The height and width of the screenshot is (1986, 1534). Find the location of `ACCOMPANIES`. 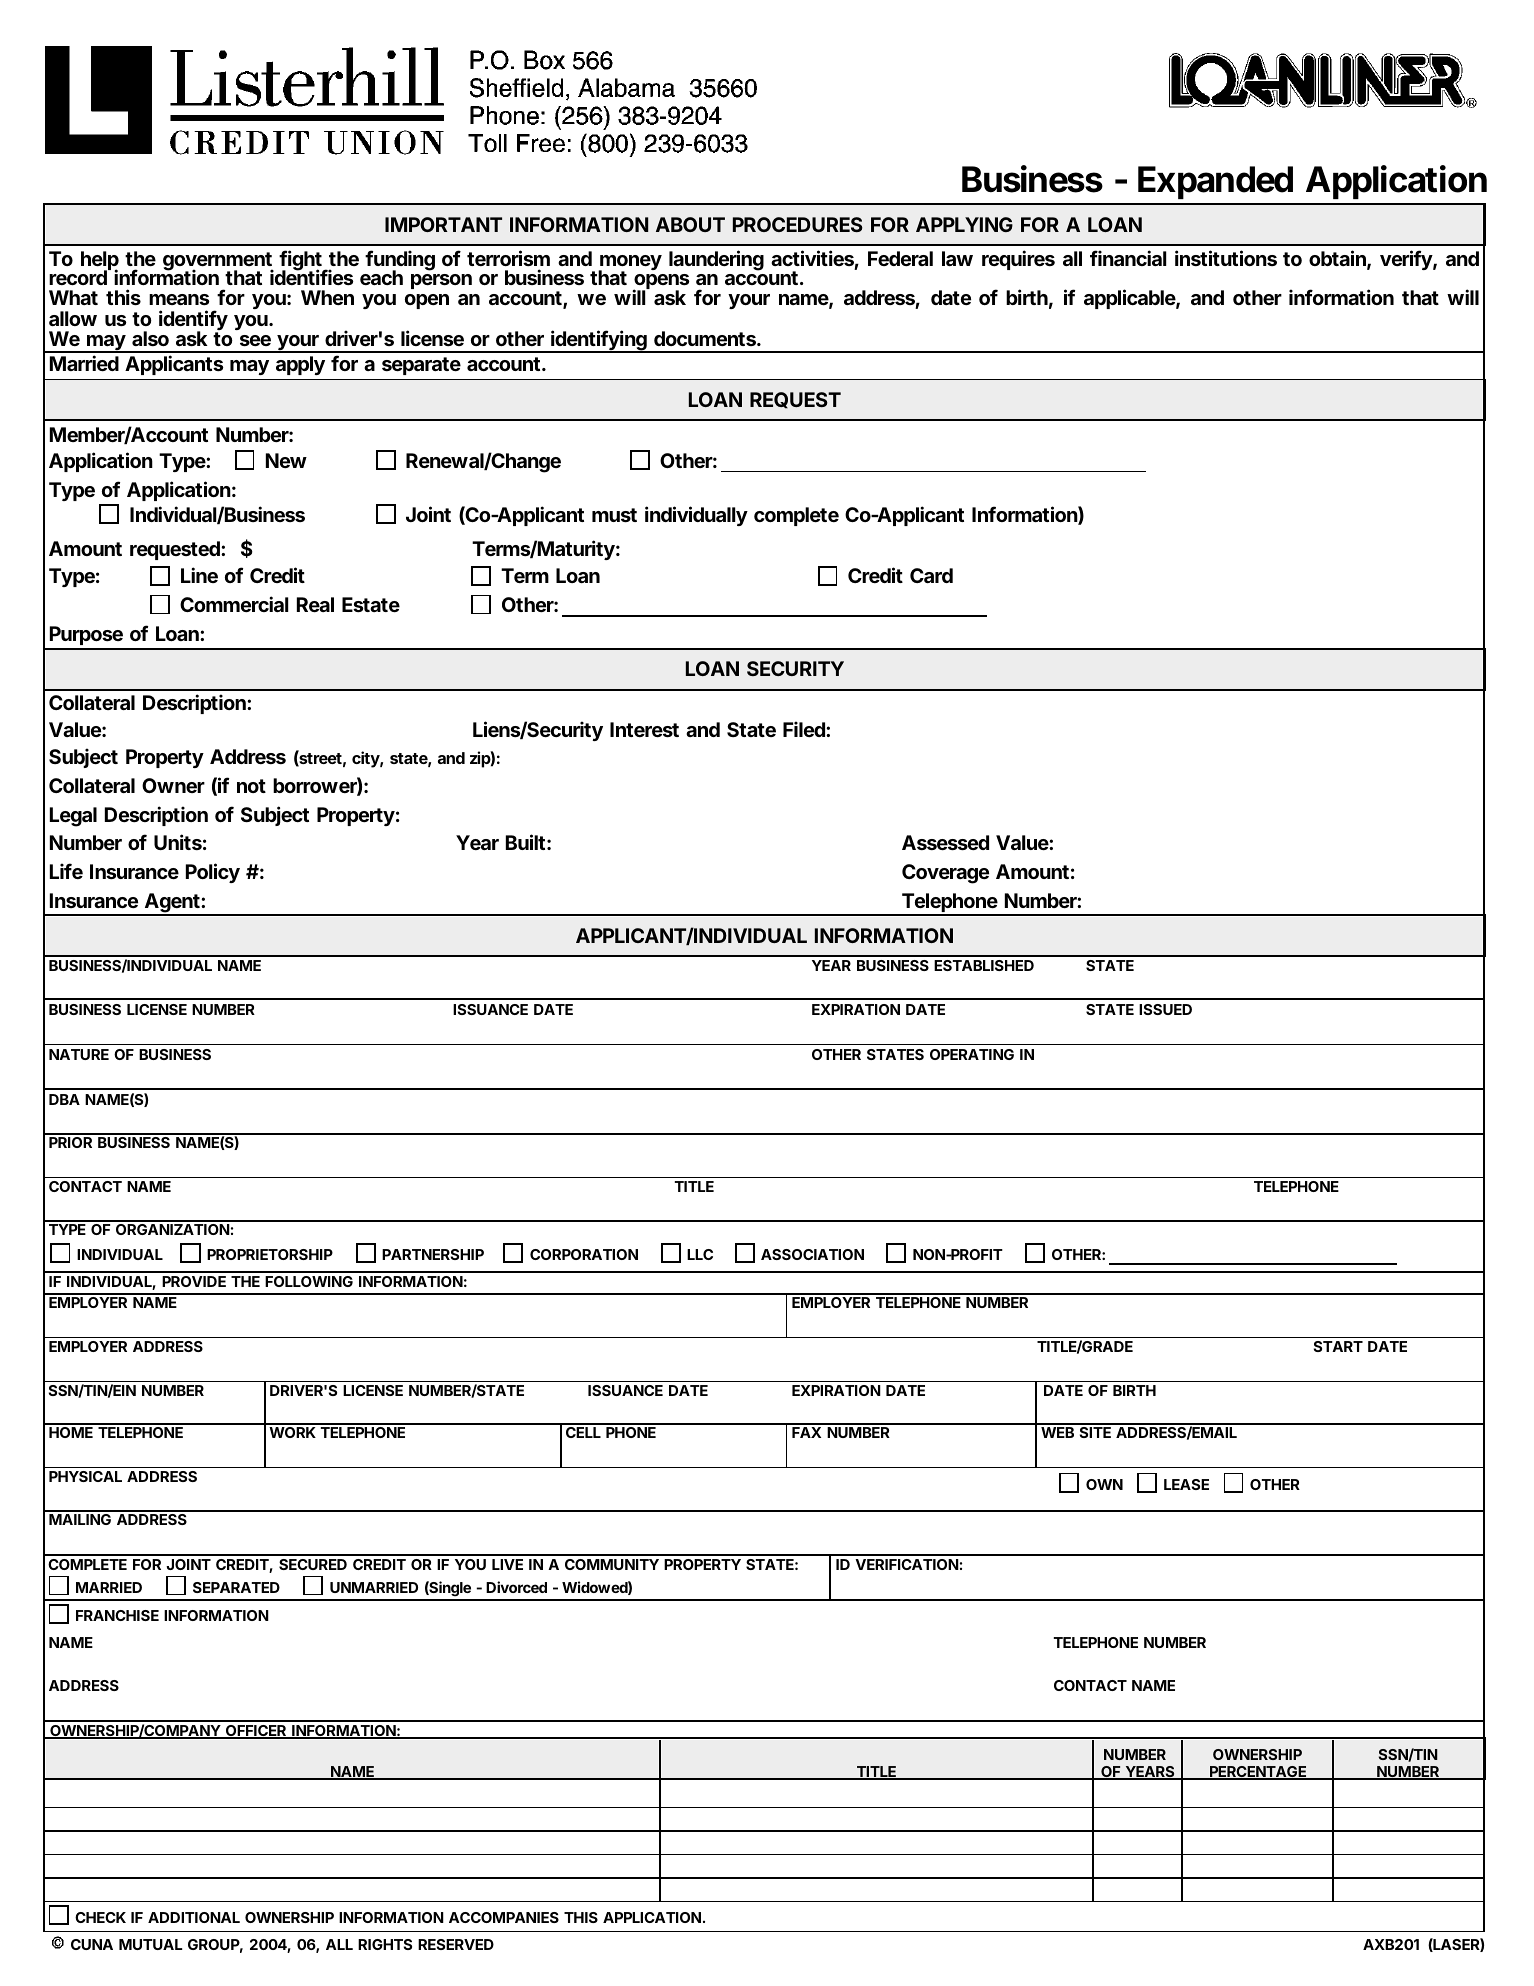

ACCOMPANIES is located at coordinates (504, 1917).
